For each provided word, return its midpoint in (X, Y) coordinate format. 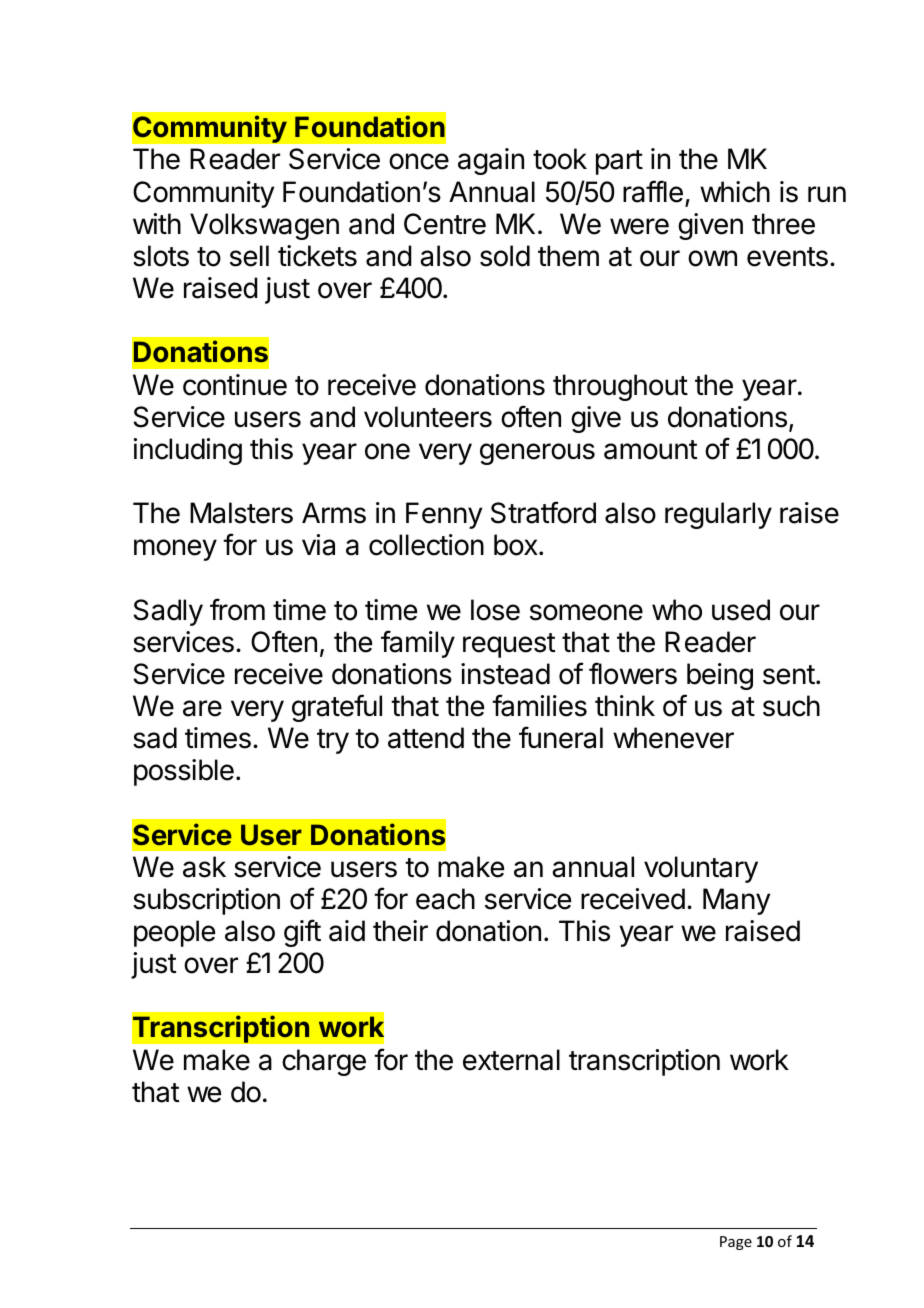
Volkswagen (264, 226)
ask (204, 867)
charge (324, 1062)
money (175, 550)
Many (736, 901)
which (735, 192)
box (517, 545)
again (491, 161)
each (445, 899)
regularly (718, 515)
